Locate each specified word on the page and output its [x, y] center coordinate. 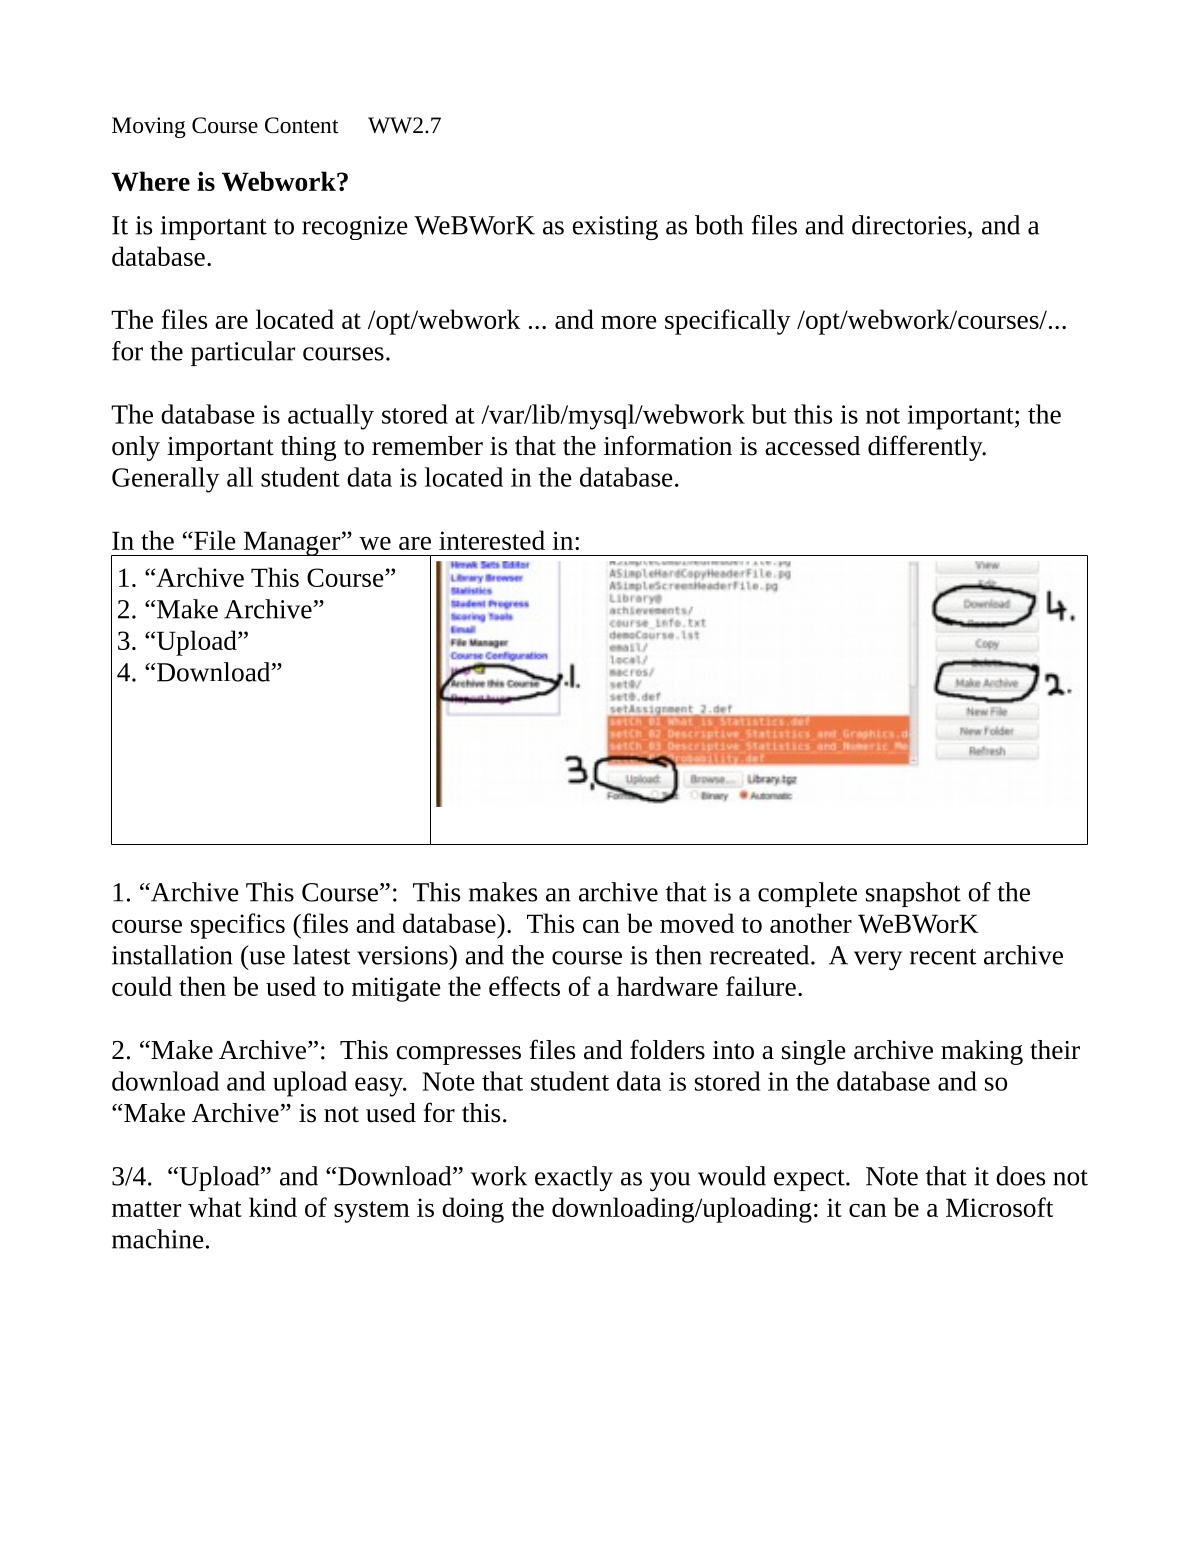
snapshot [913, 894]
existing [615, 228]
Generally [166, 480]
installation [172, 955]
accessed [812, 446]
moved [697, 923]
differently [926, 448]
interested [492, 540]
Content [302, 125]
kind [273, 1207]
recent [943, 957]
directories [909, 225]
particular [243, 353]
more [629, 322]
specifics [238, 926]
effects [524, 986]
